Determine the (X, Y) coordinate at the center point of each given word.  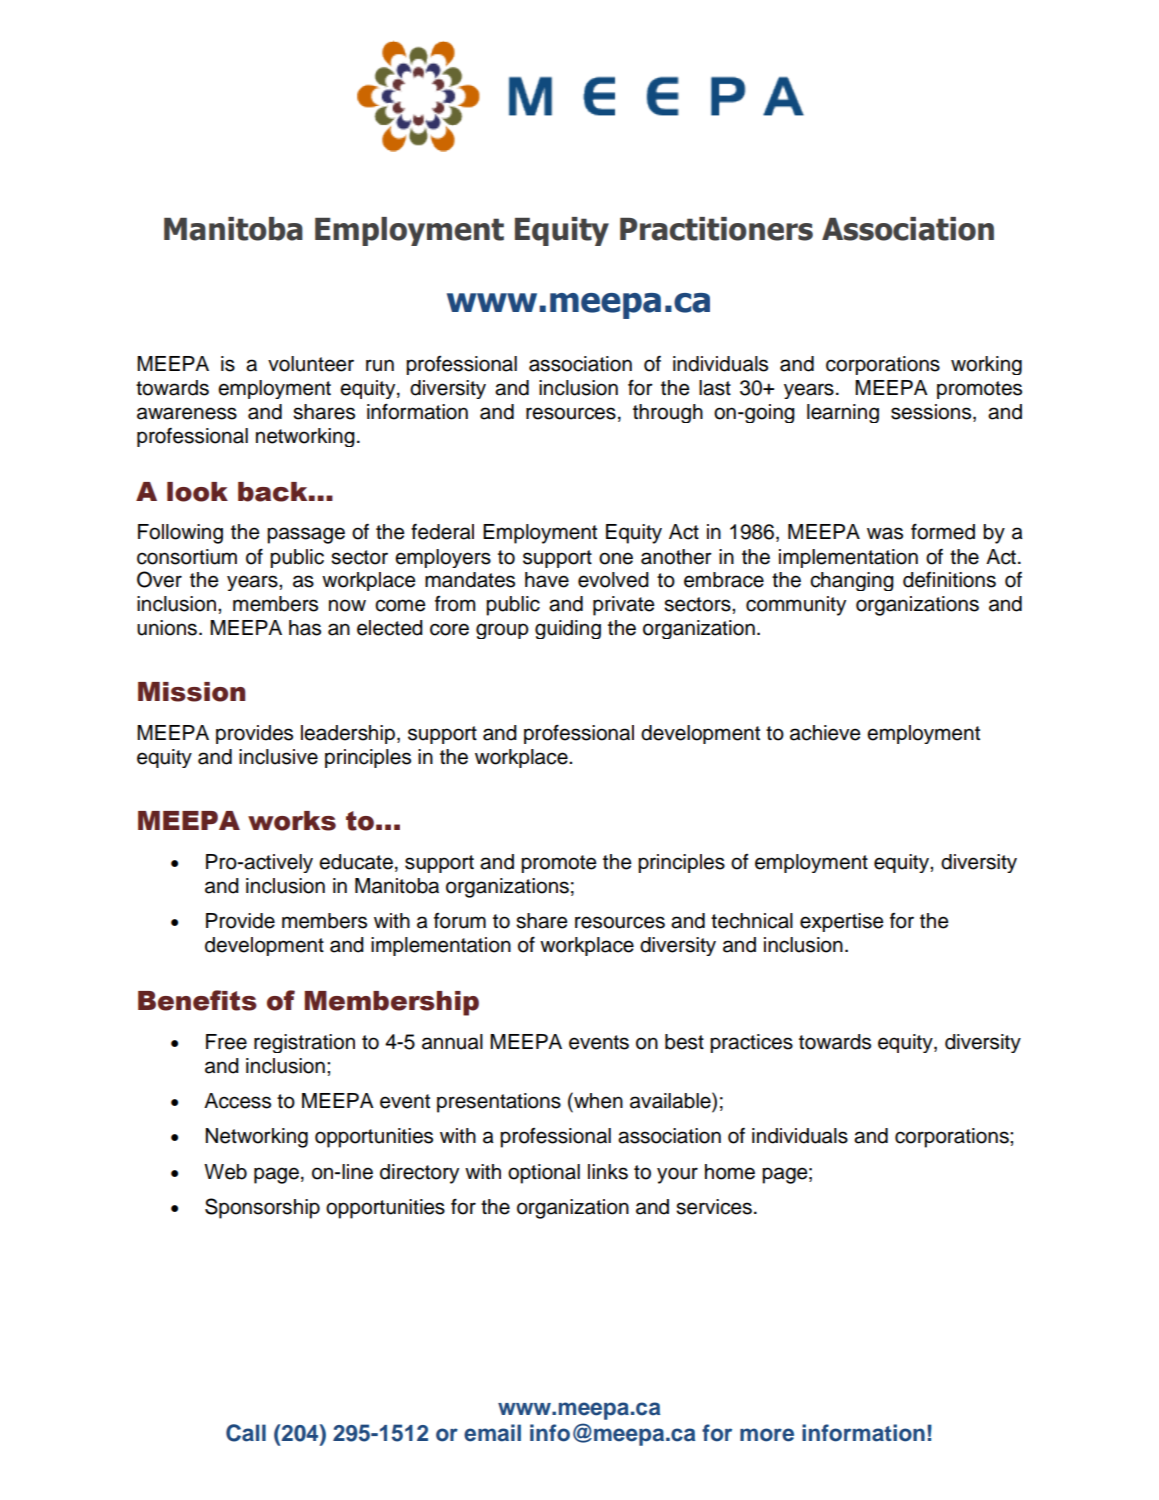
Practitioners (716, 229)
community (796, 606)
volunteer (311, 364)
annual (452, 1042)
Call (246, 1433)
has (305, 628)
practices (751, 1043)
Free (226, 1042)
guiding (568, 629)
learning (843, 413)
